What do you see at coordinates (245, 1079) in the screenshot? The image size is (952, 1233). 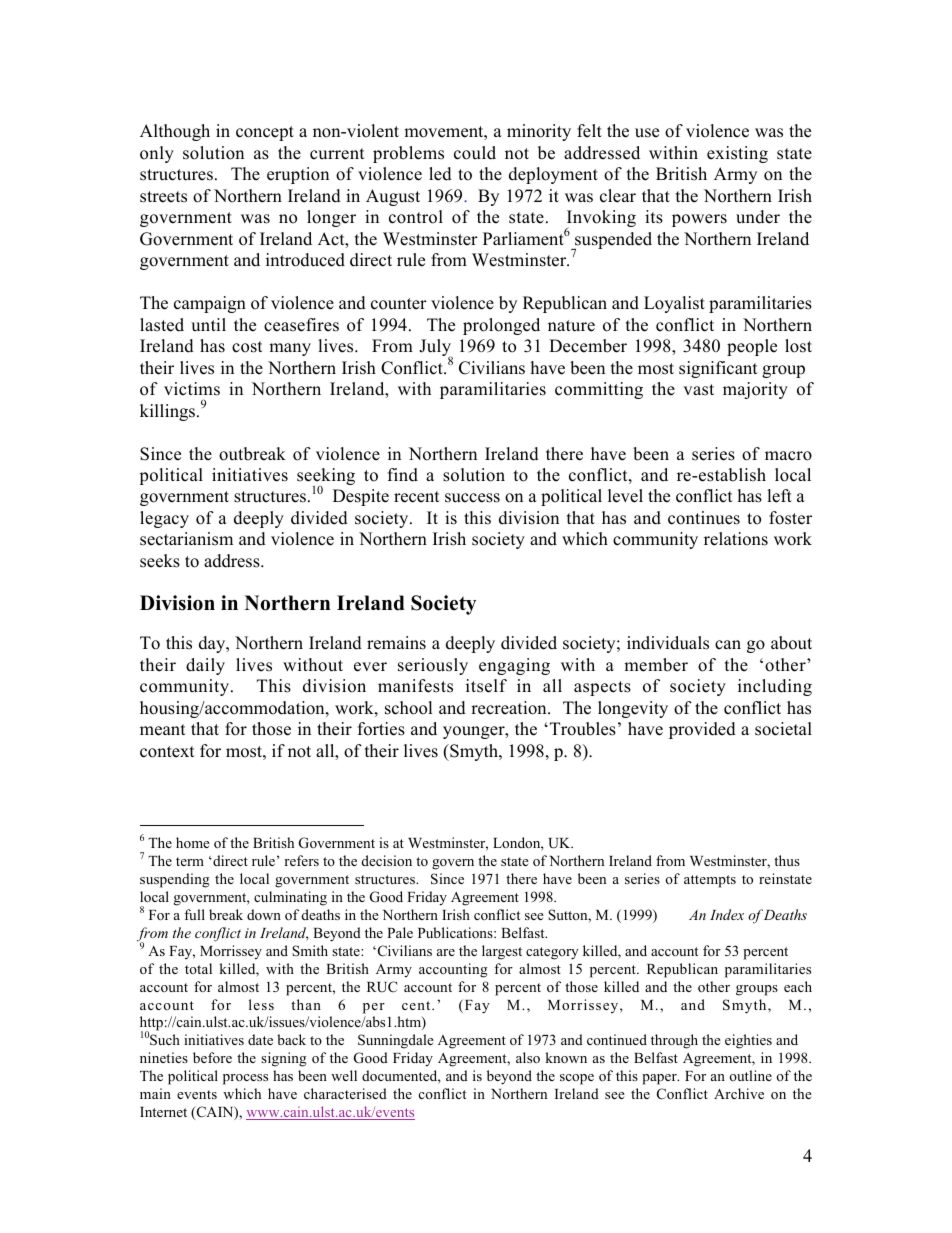 I see `process` at bounding box center [245, 1079].
